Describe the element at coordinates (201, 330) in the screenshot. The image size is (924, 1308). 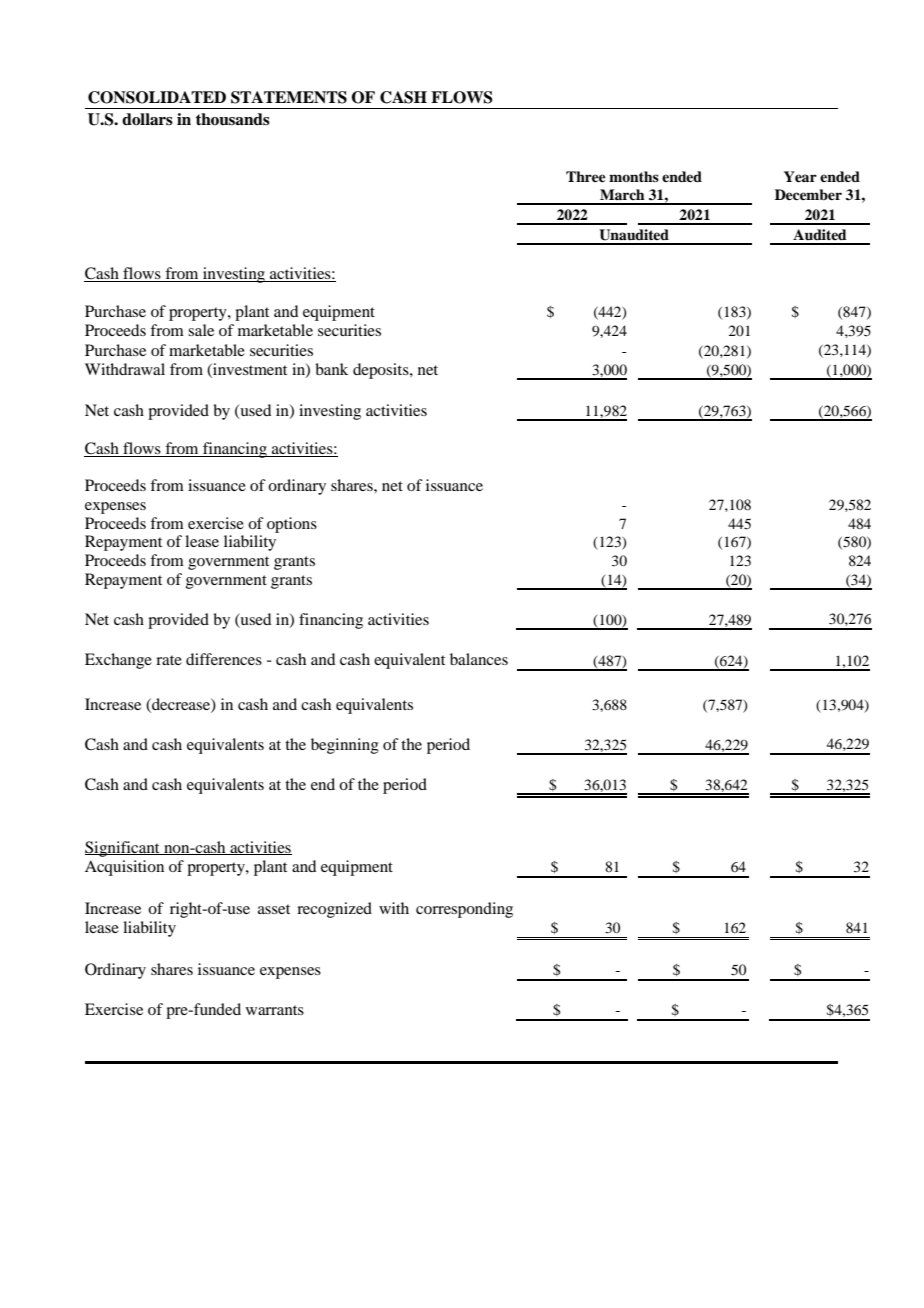
I see `sale` at that location.
